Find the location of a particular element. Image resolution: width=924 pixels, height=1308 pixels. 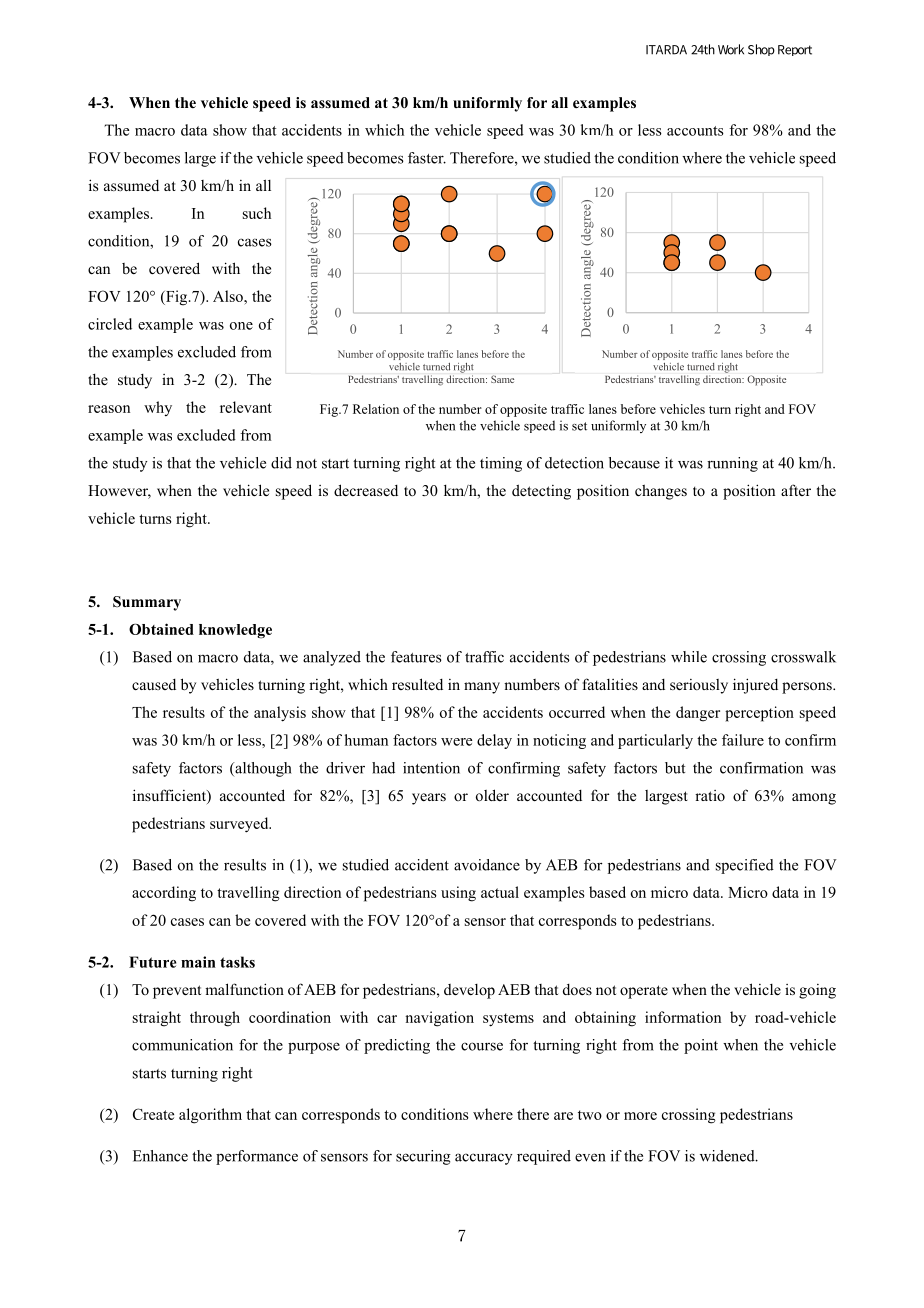

Obtained is located at coordinates (161, 629).
